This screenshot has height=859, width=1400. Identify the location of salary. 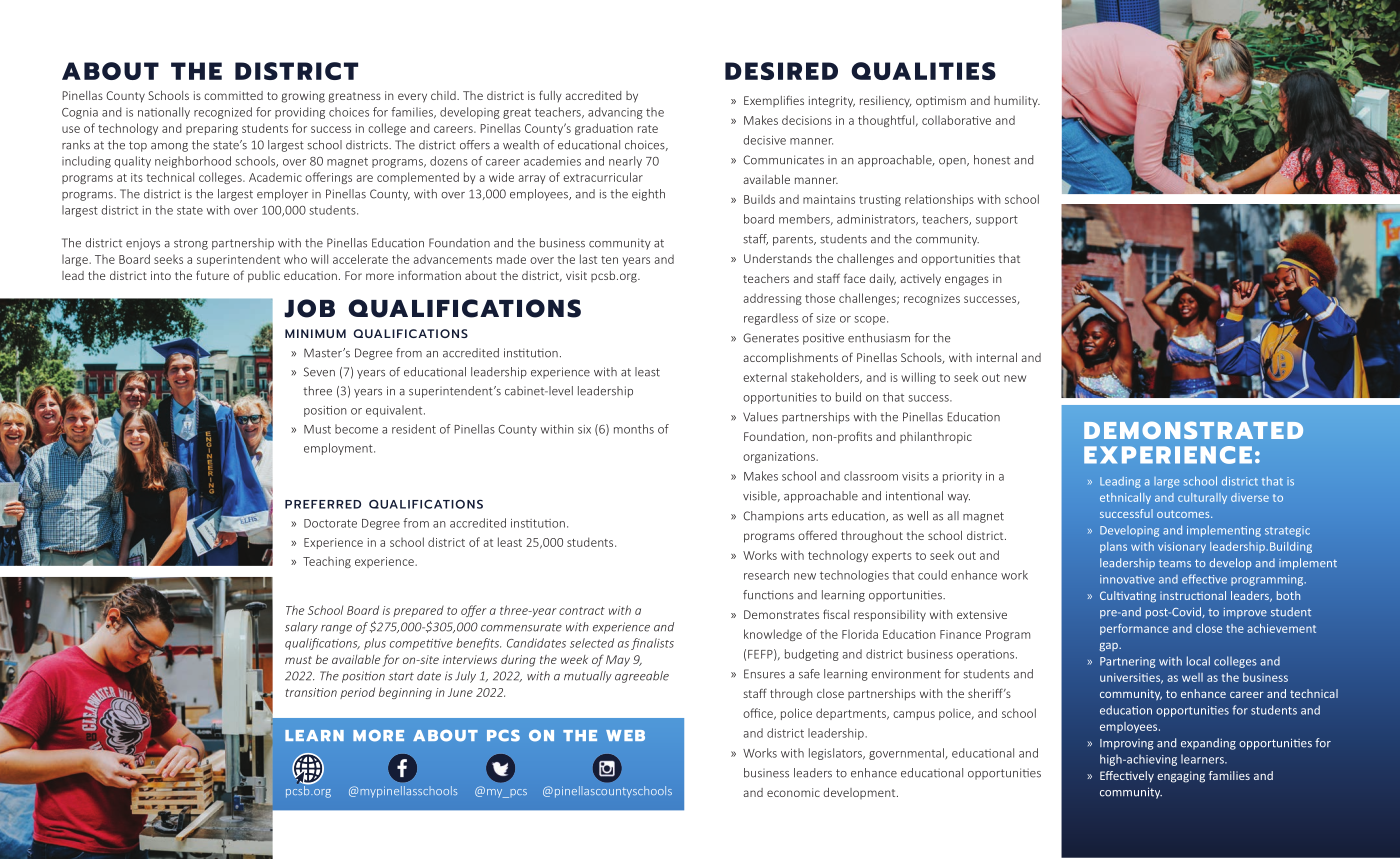
(301, 628).
